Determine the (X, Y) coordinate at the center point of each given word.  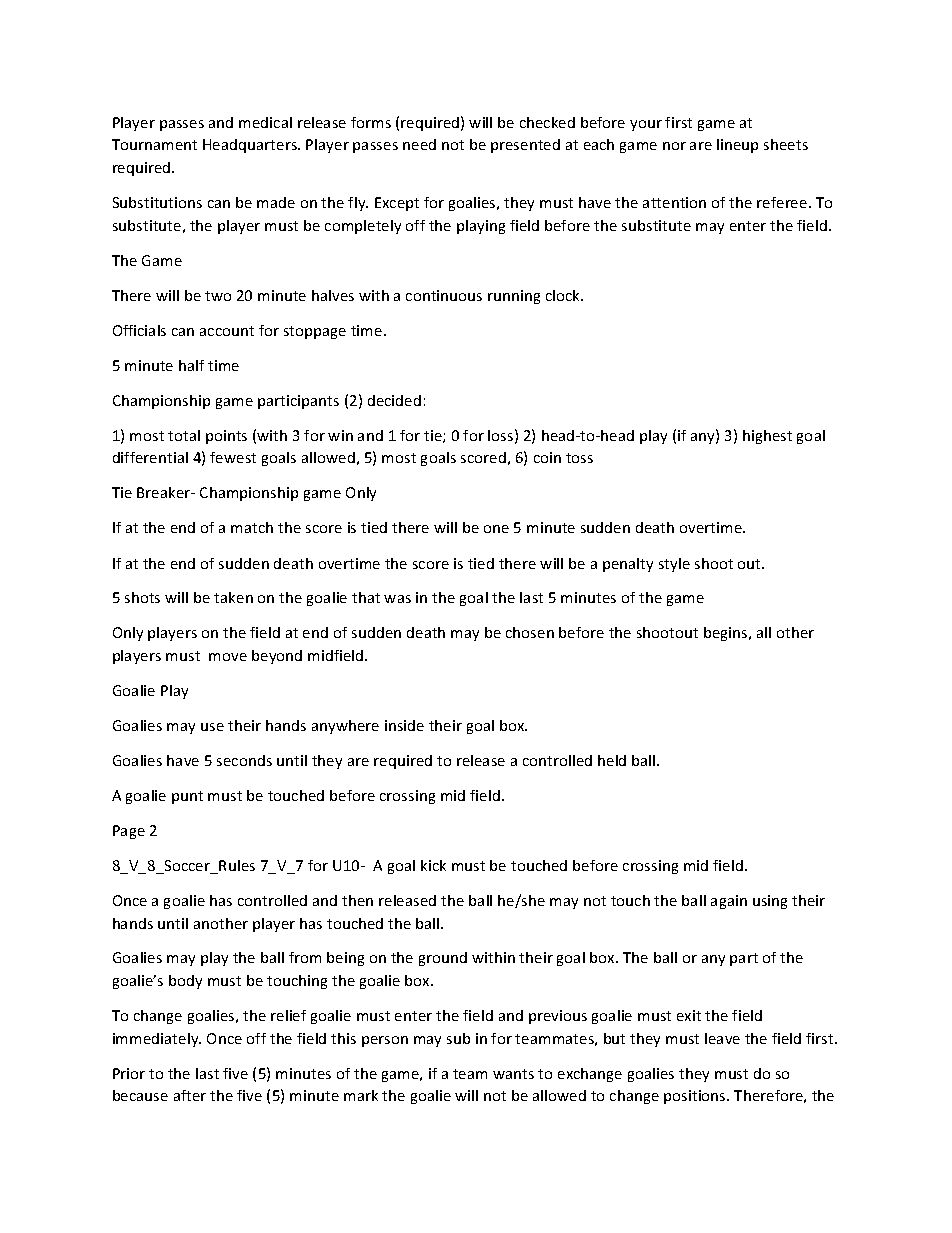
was (397, 599)
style (674, 565)
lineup (737, 146)
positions (696, 1097)
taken (233, 597)
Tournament (154, 144)
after (190, 1095)
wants (513, 1074)
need (419, 144)
